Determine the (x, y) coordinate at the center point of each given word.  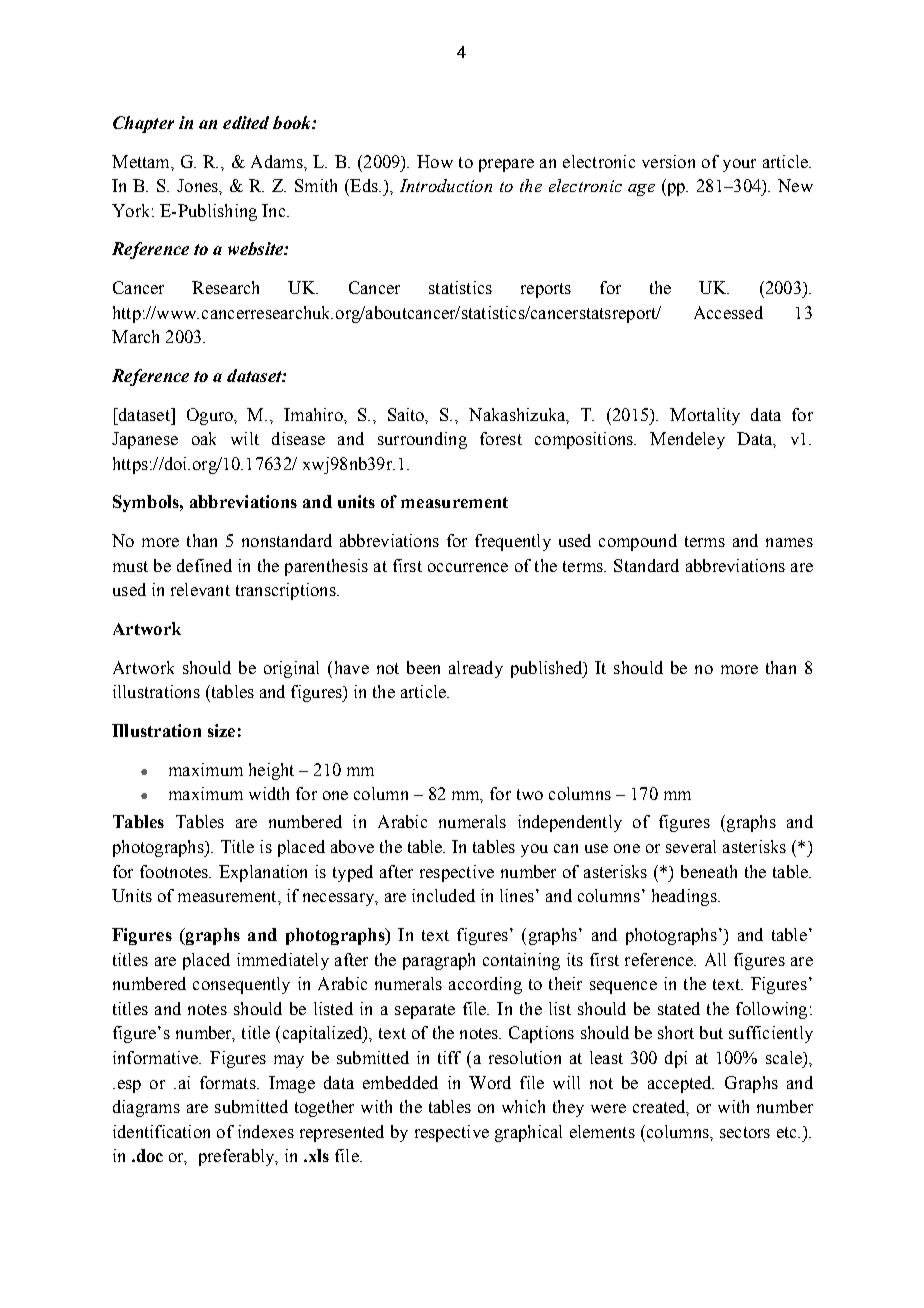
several (691, 846)
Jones (198, 185)
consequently (241, 985)
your (739, 165)
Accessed (728, 312)
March (135, 336)
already (476, 669)
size (221, 730)
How (435, 161)
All (715, 959)
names (789, 542)
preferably (238, 1157)
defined (204, 565)
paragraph (439, 961)
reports (546, 290)
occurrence (468, 567)
